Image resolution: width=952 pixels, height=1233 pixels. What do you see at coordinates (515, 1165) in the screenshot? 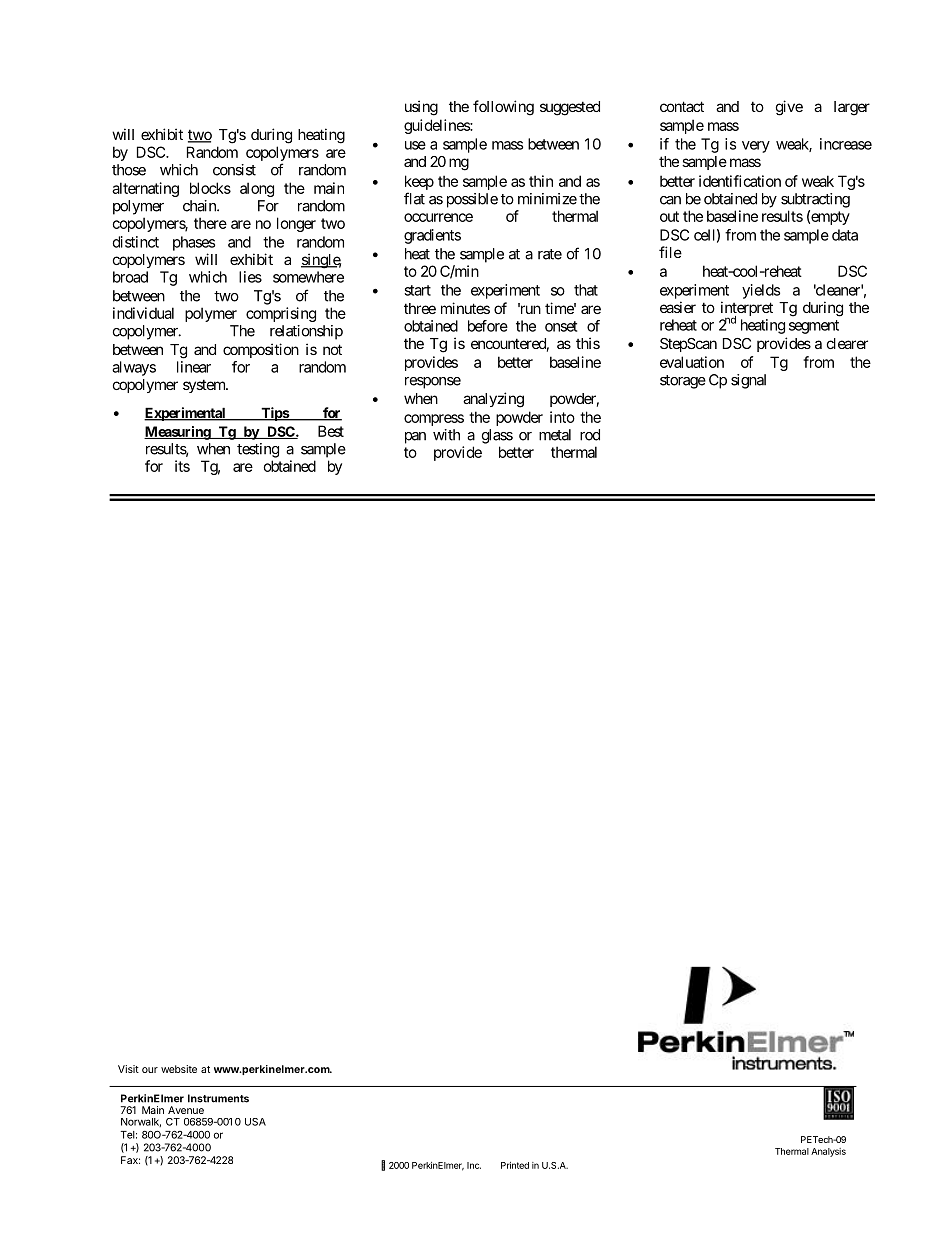
I see `Printed` at bounding box center [515, 1165].
